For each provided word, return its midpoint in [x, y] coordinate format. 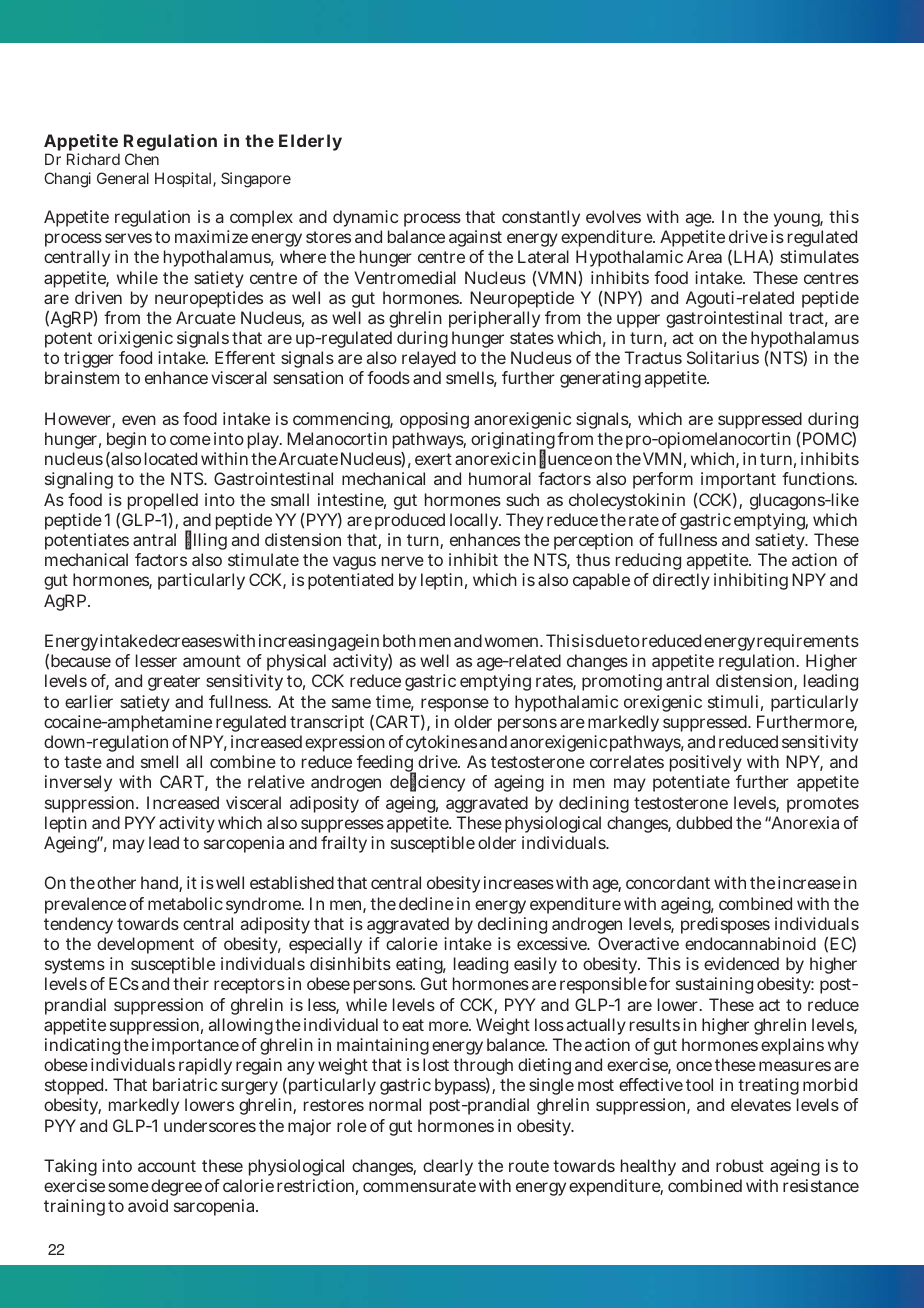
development [145, 945]
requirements [808, 642]
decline [426, 903]
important [738, 480]
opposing [434, 420]
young [798, 220]
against [475, 238]
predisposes [725, 925]
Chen [142, 159]
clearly [448, 1167]
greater [174, 683]
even [139, 420]
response [455, 705]
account [167, 1166]
